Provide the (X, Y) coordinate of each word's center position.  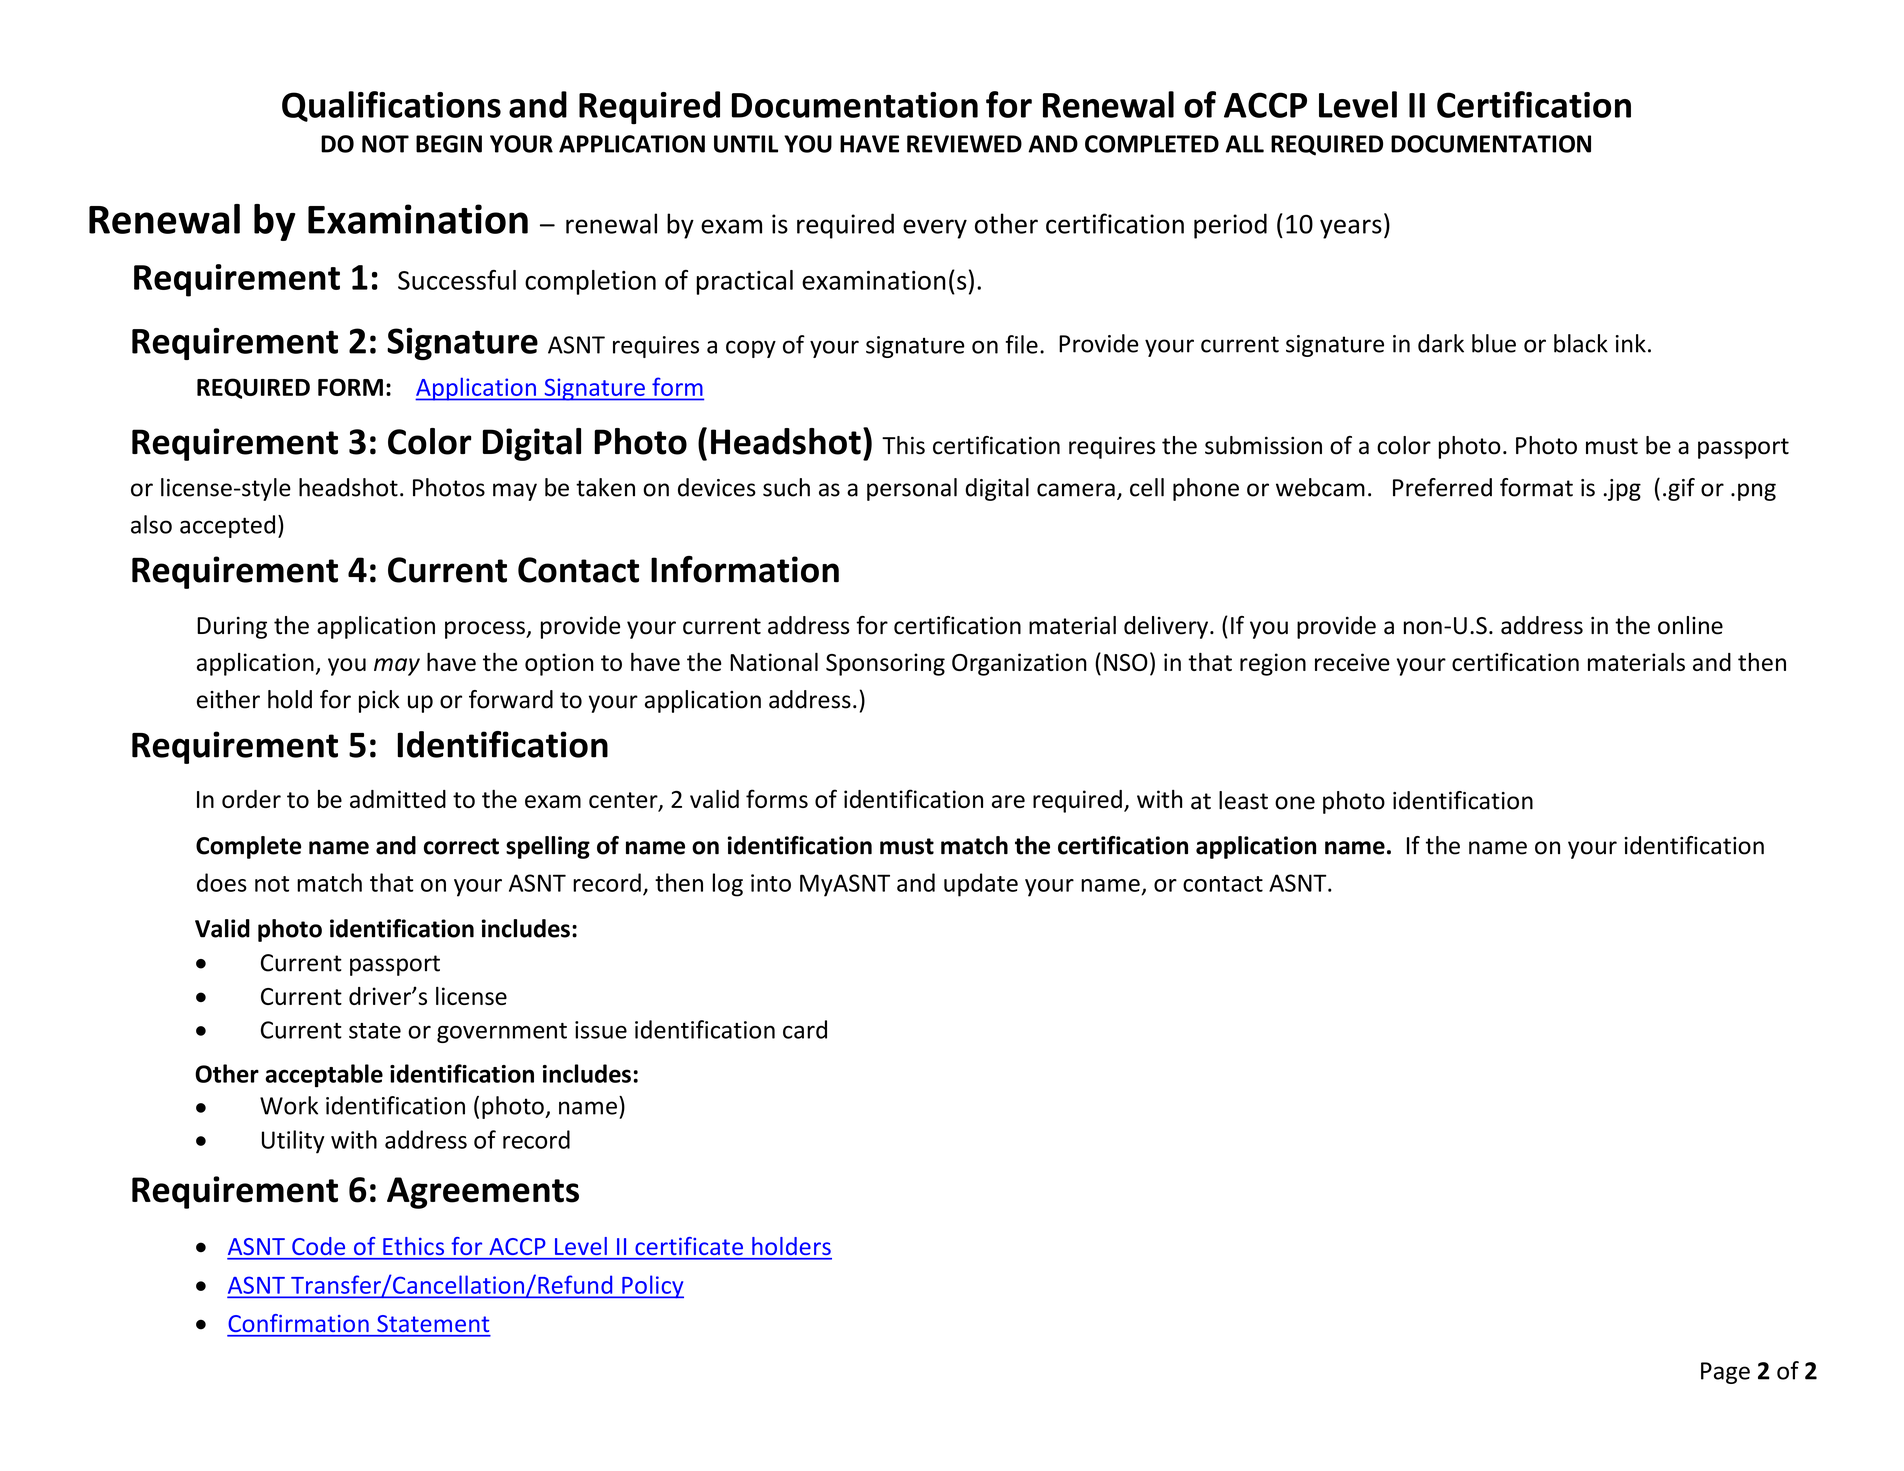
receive (1352, 662)
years (1351, 229)
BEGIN (449, 144)
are (1008, 801)
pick (379, 701)
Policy (652, 1287)
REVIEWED (964, 144)
